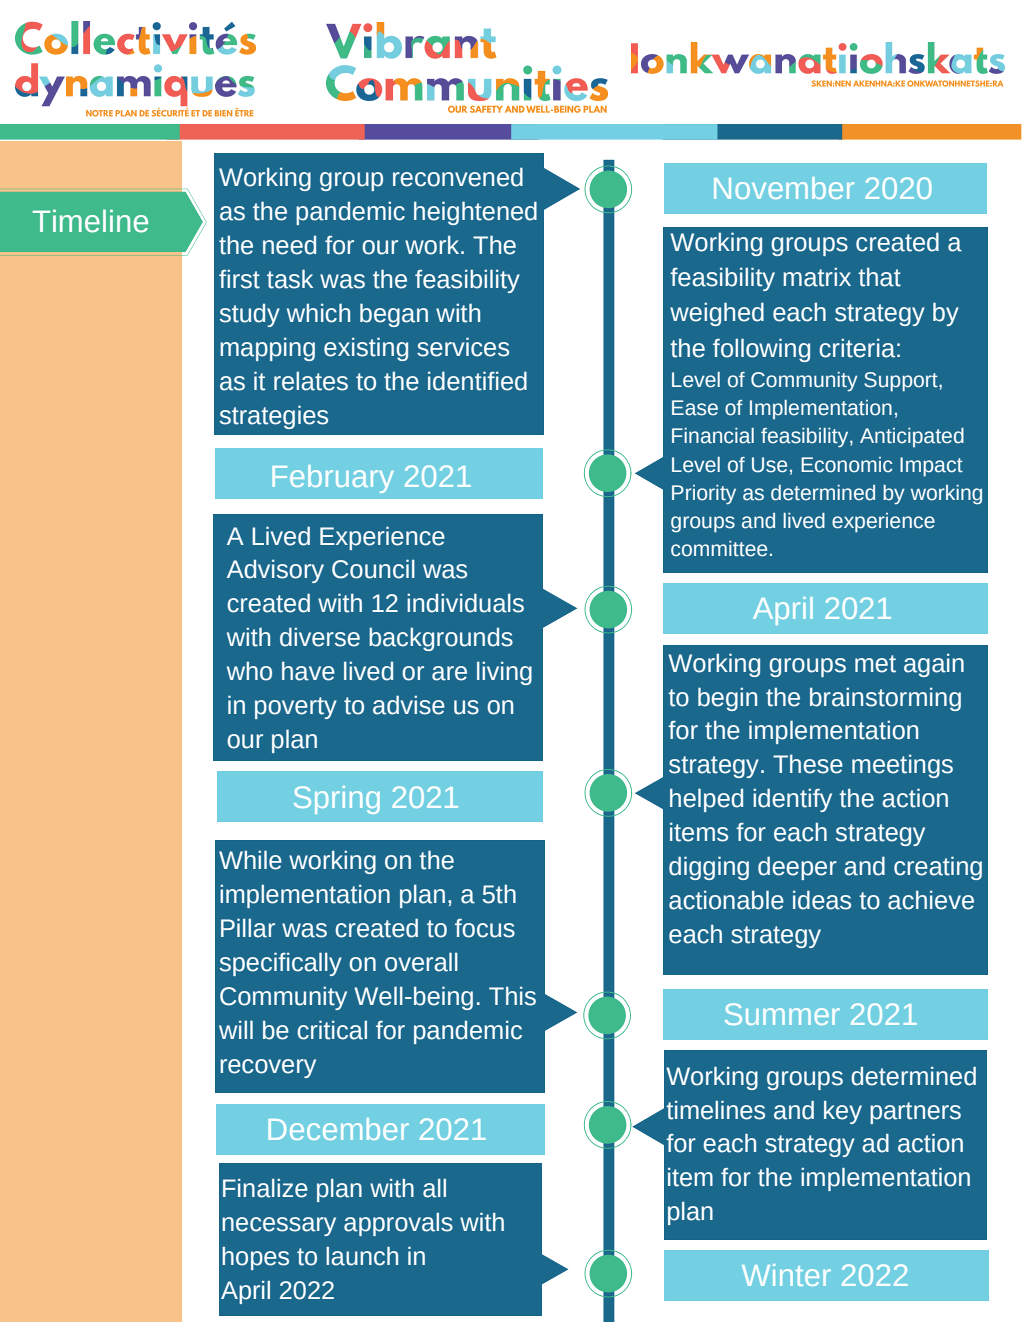  What do you see at coordinates (289, 245) in the document?
I see `need` at bounding box center [289, 245].
